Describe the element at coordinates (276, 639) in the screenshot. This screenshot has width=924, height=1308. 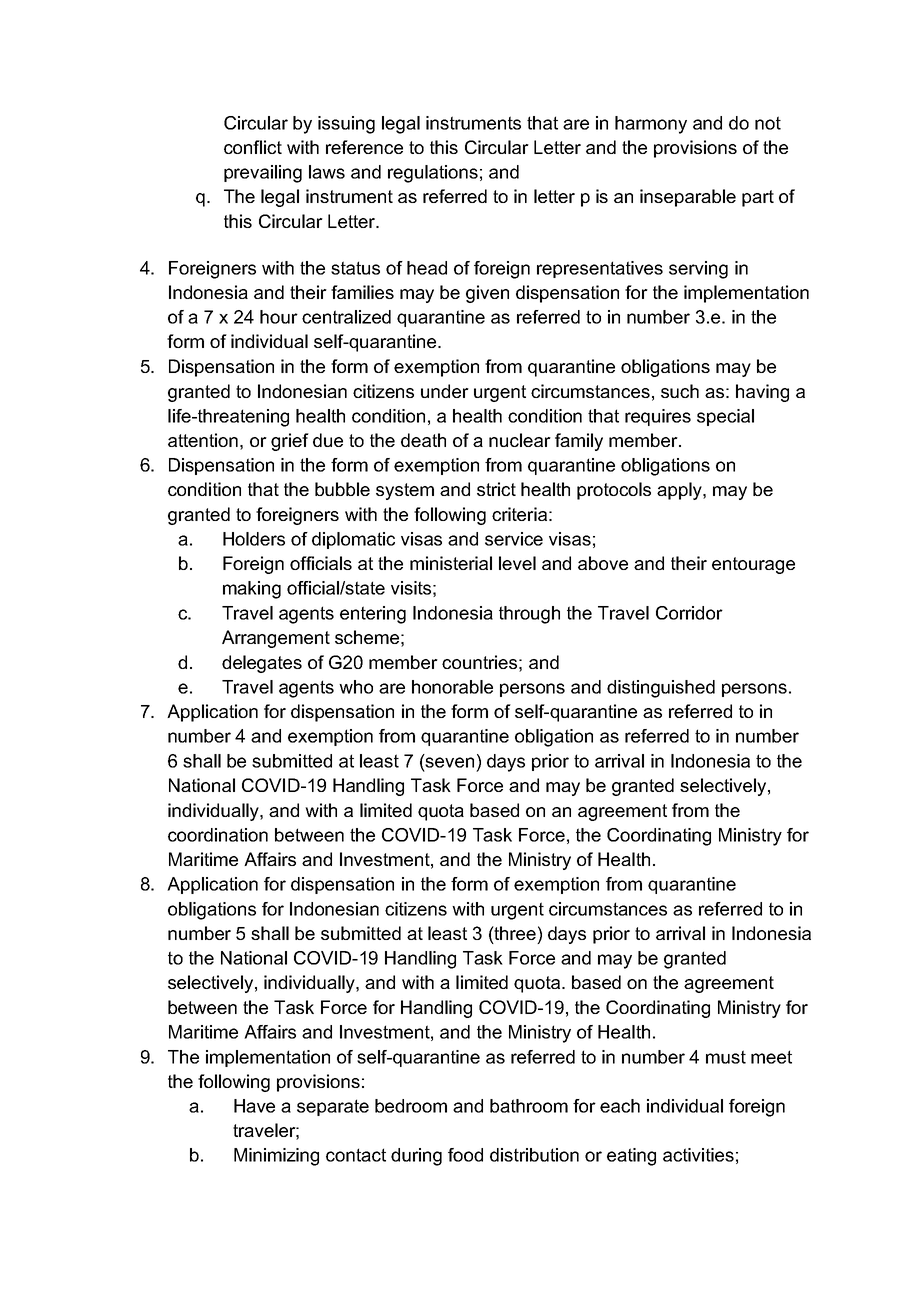
I see `Arrangement` at that location.
